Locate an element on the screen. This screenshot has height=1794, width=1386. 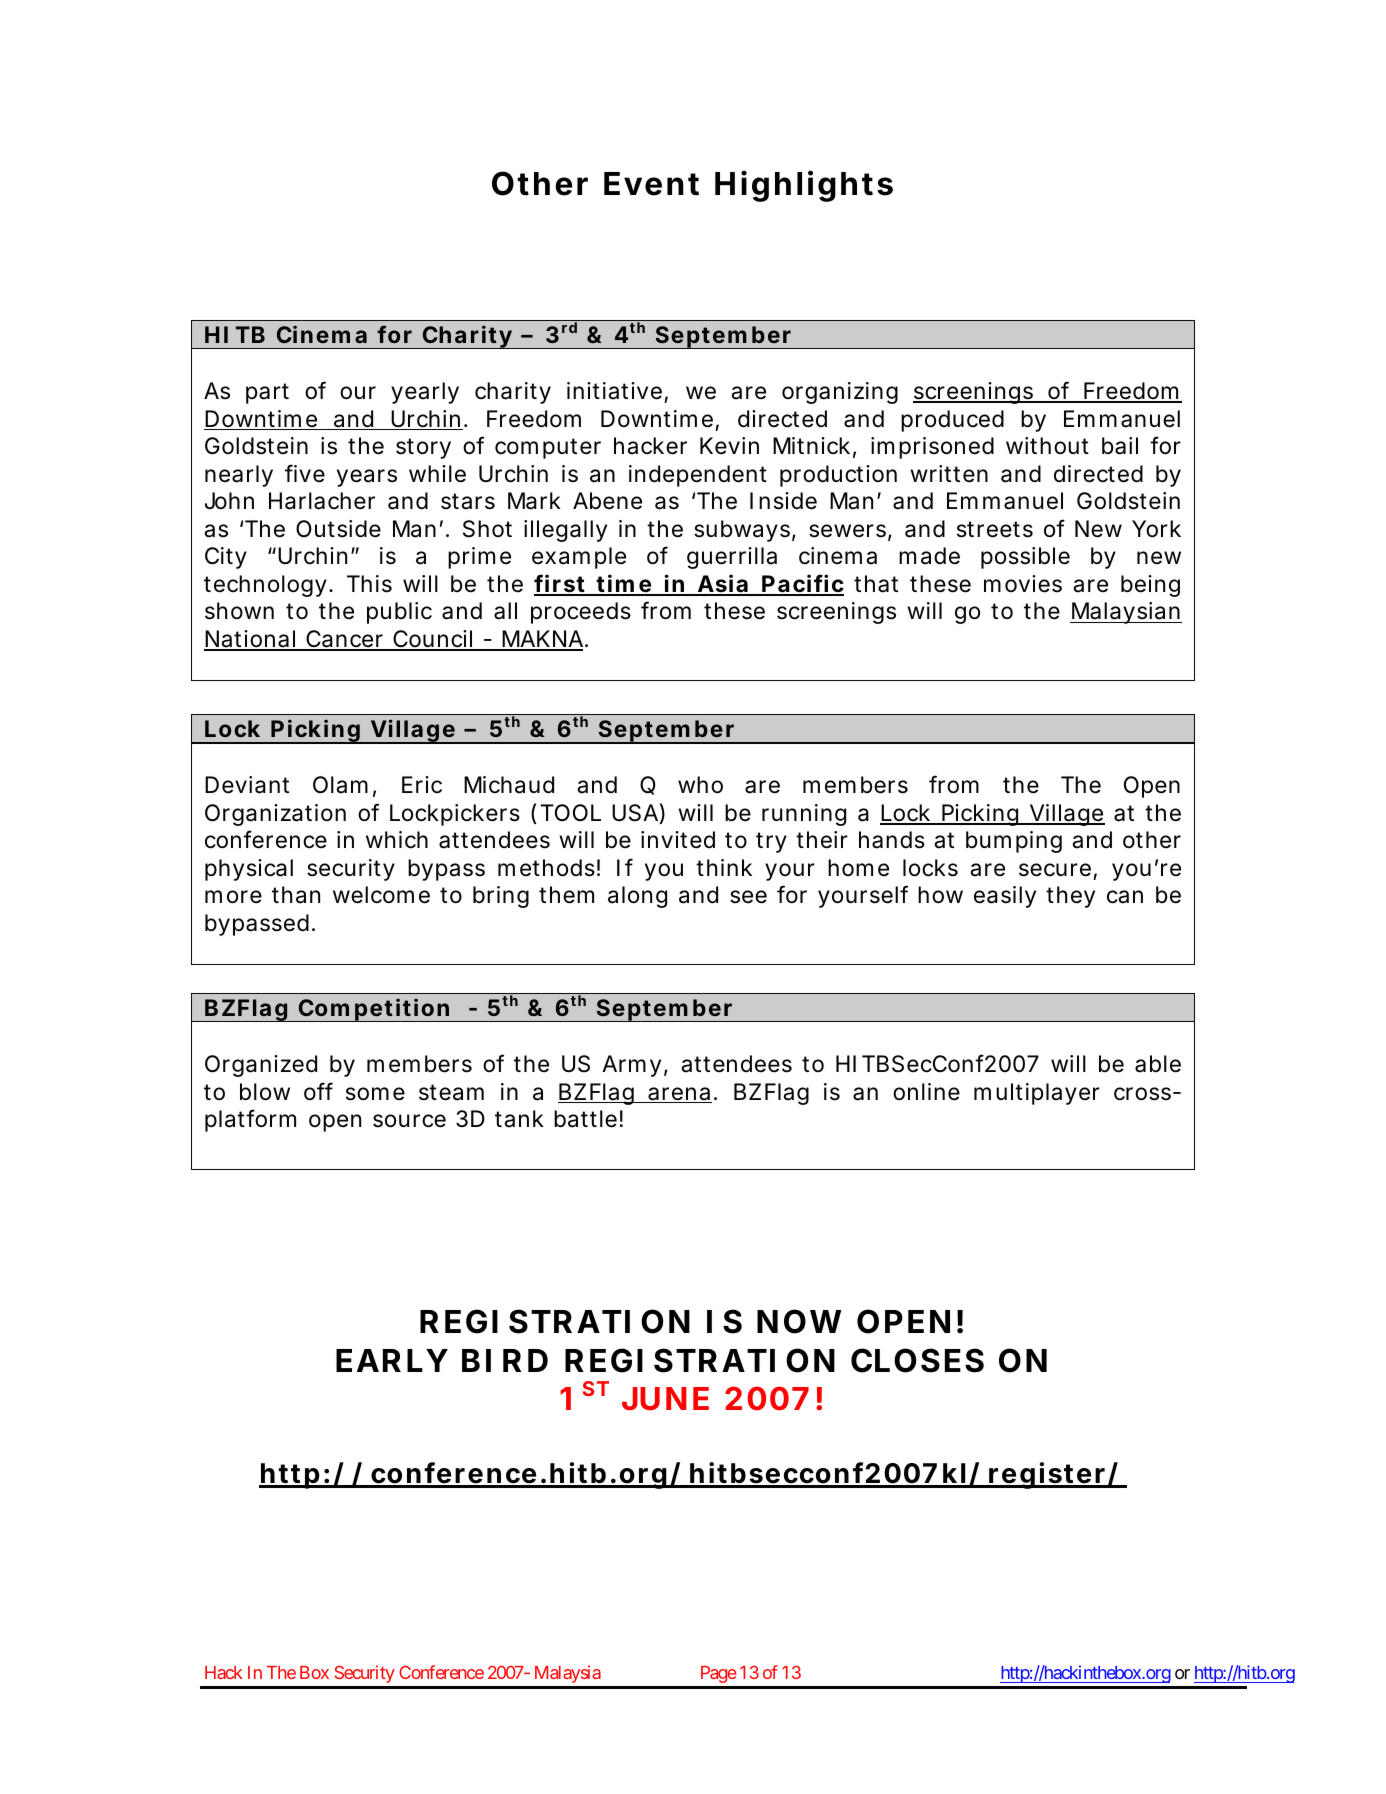
off is located at coordinates (318, 1091).
